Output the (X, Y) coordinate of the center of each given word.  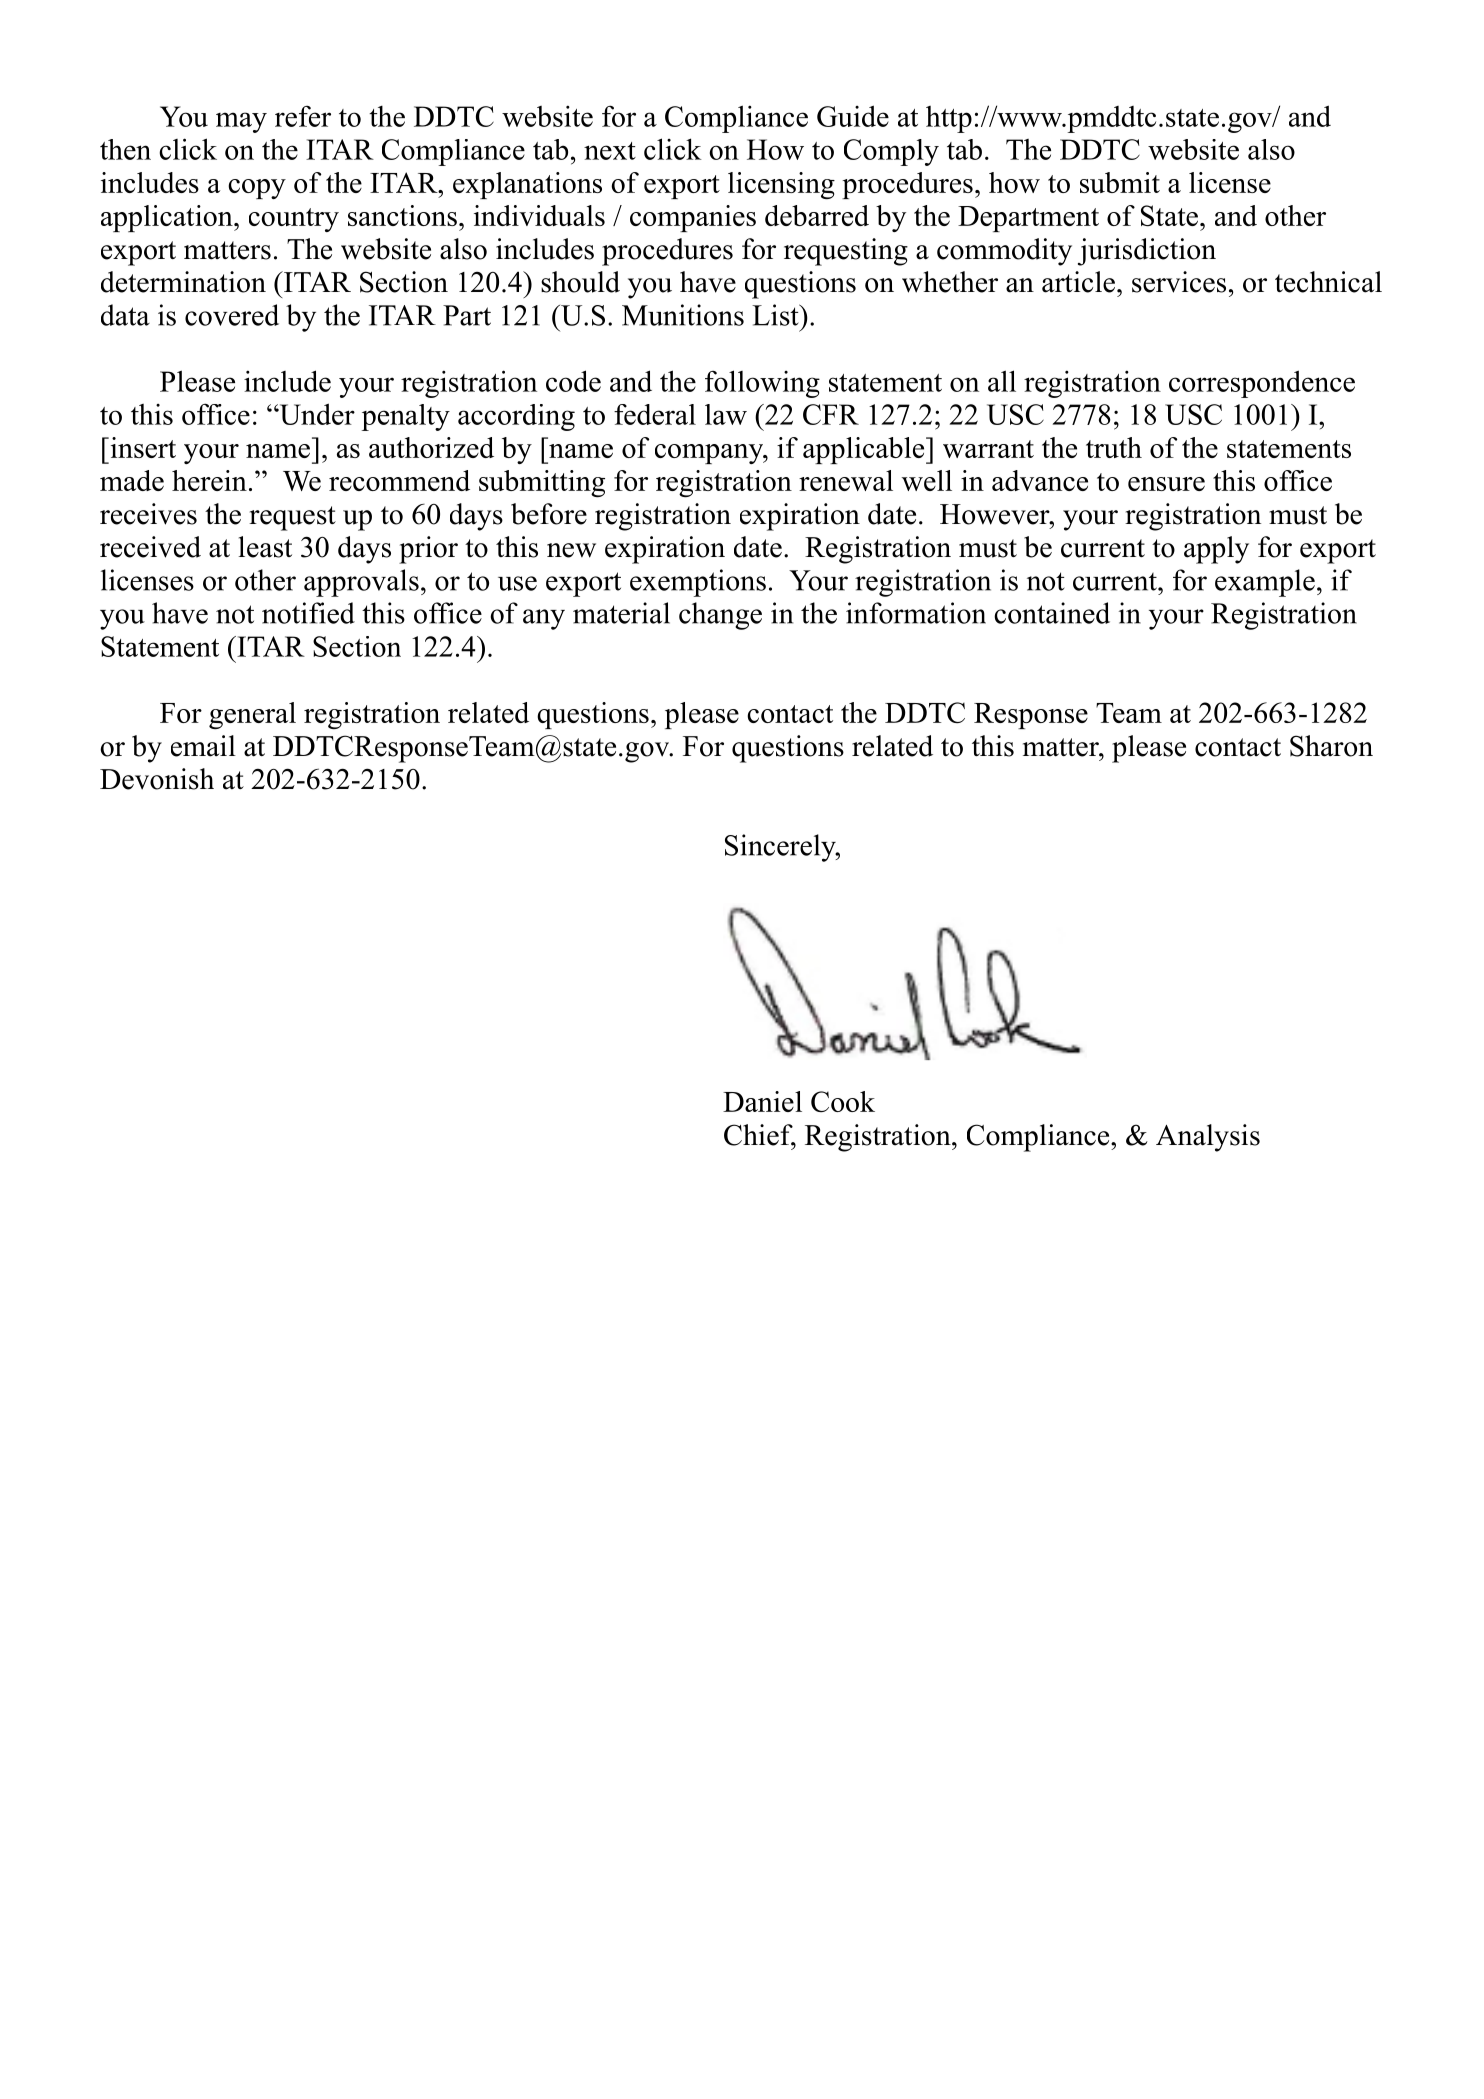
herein (209, 480)
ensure (1166, 484)
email (203, 746)
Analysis (1208, 1138)
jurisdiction (1147, 252)
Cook (843, 1101)
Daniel (762, 1101)
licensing (781, 185)
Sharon (1331, 746)
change (720, 616)
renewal (846, 480)
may (241, 122)
